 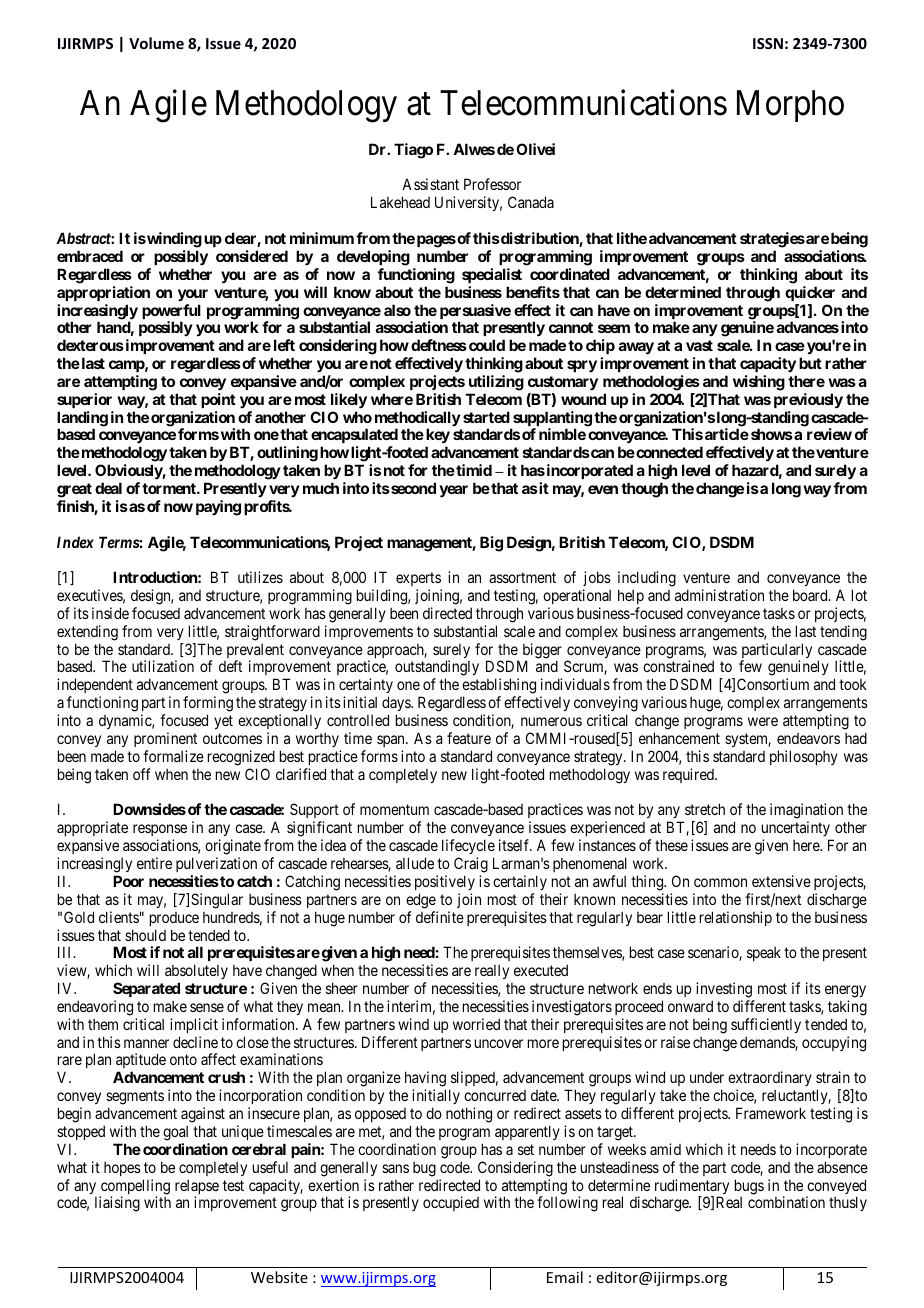 What do you see at coordinates (145, 935) in the document?
I see `should` at bounding box center [145, 935].
